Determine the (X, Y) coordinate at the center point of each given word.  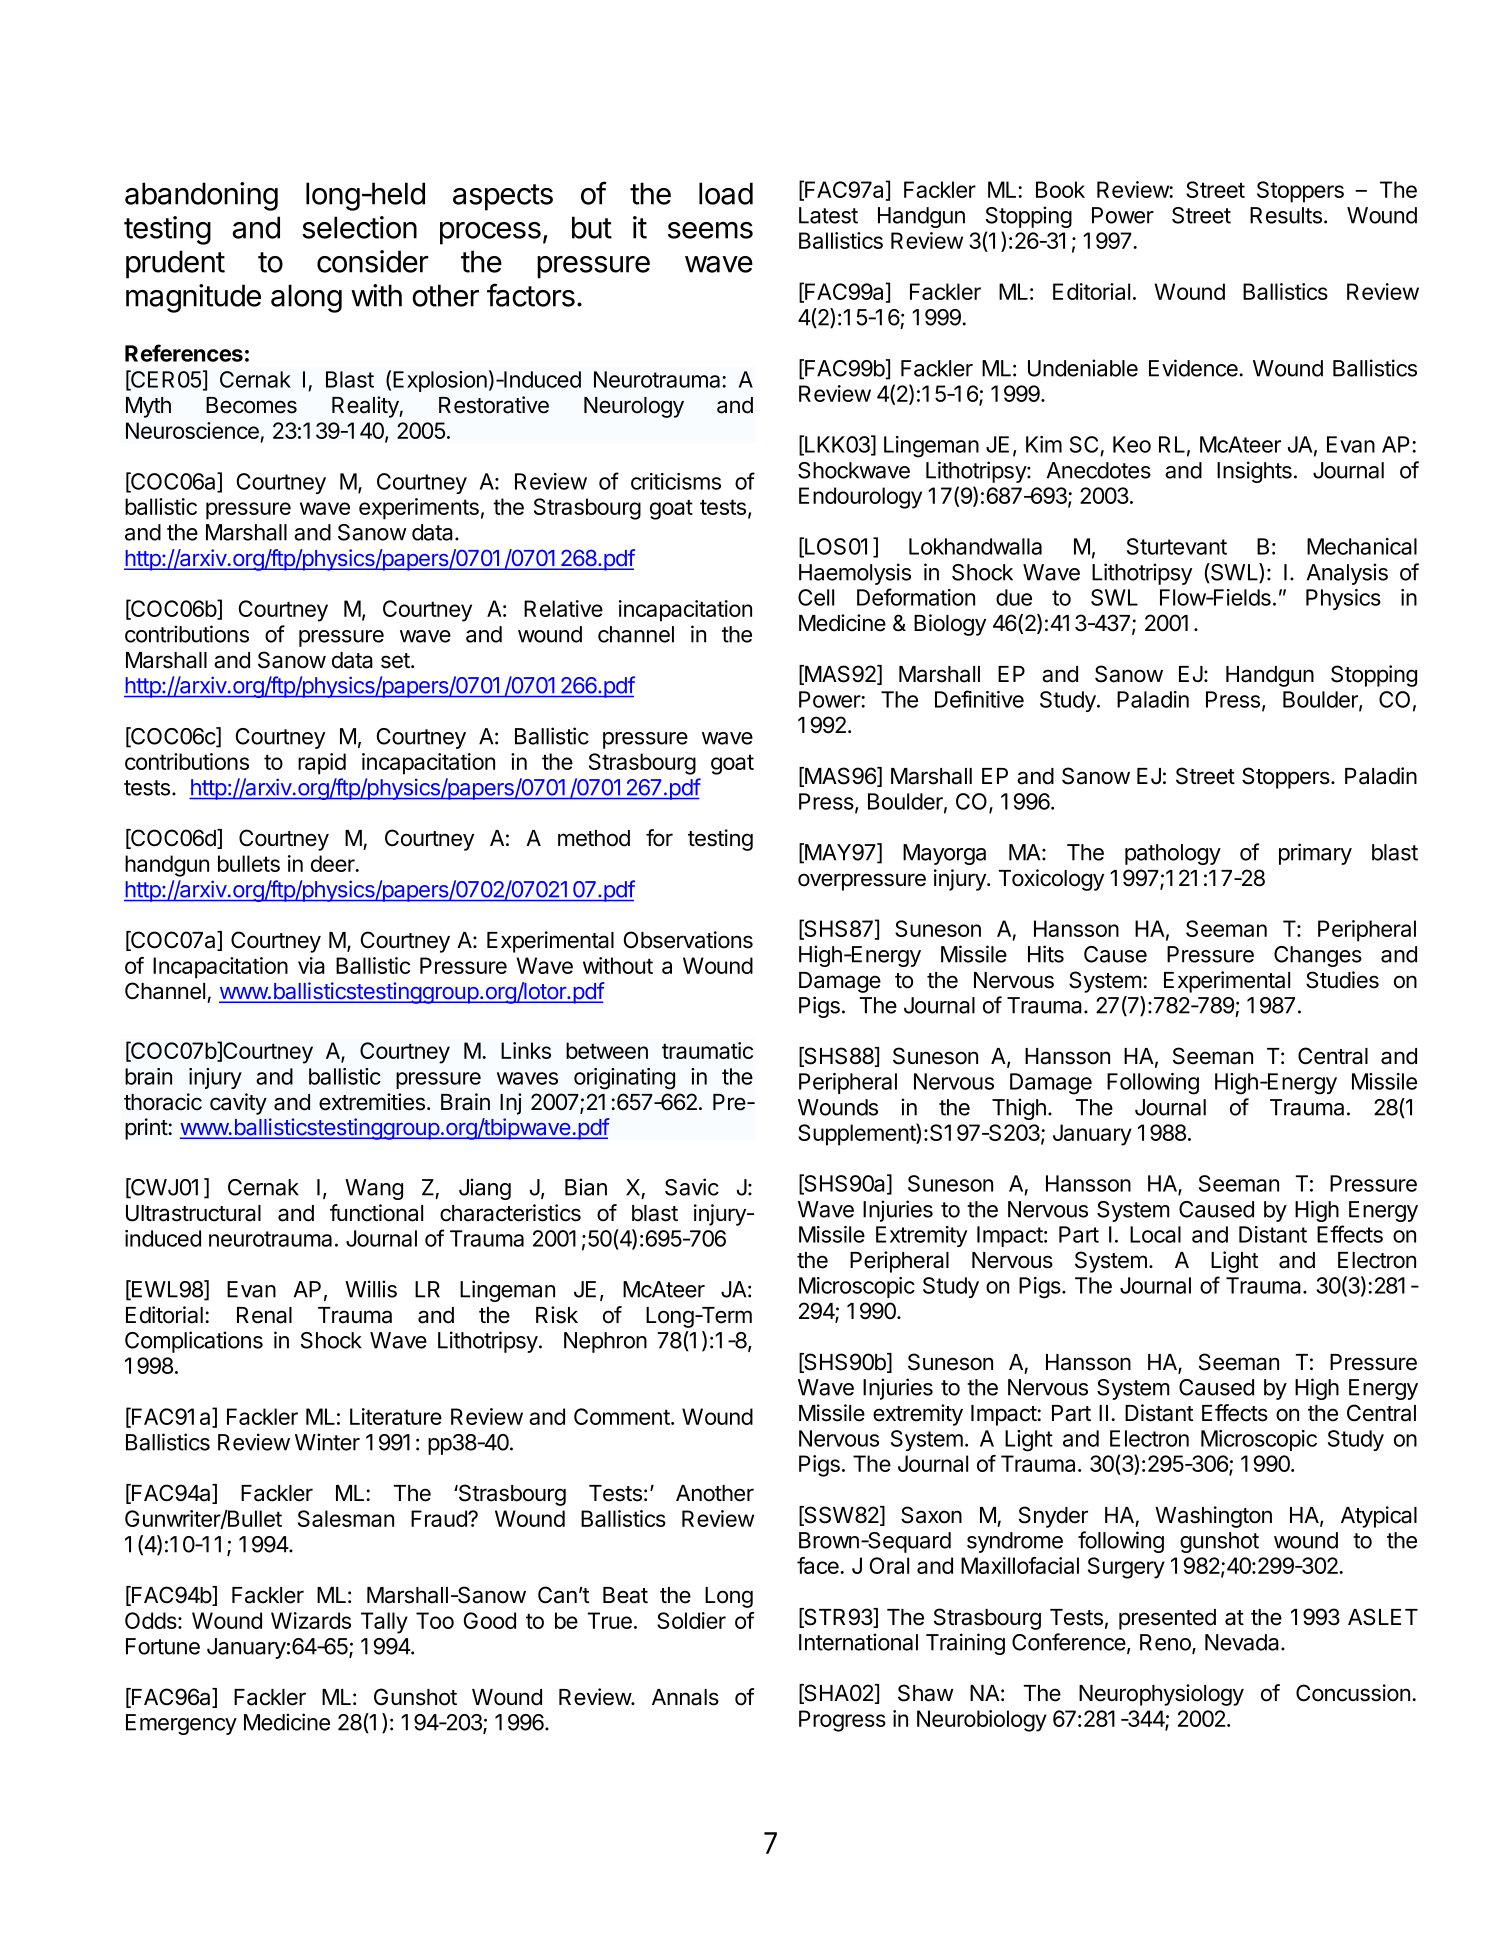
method (594, 838)
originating (624, 1079)
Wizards (311, 1620)
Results (1286, 215)
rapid (322, 764)
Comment (623, 1416)
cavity (238, 1104)
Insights (1254, 472)
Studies (1342, 980)
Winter (327, 1442)
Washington (1213, 1517)
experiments (419, 509)
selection (359, 227)
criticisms (676, 481)
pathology (1173, 854)
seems (710, 230)
